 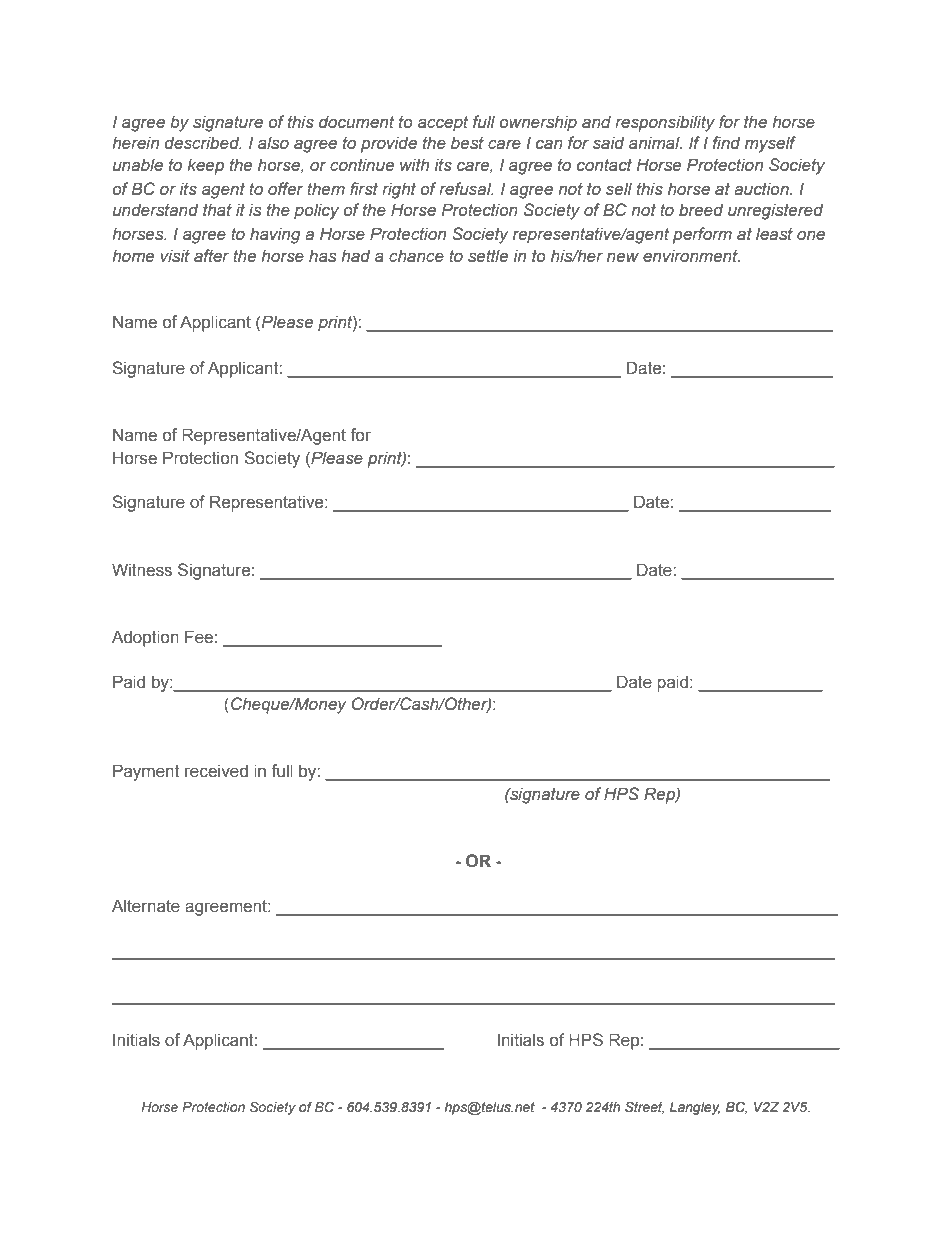 What do you see at coordinates (691, 256) in the page?
I see `environment` at bounding box center [691, 256].
